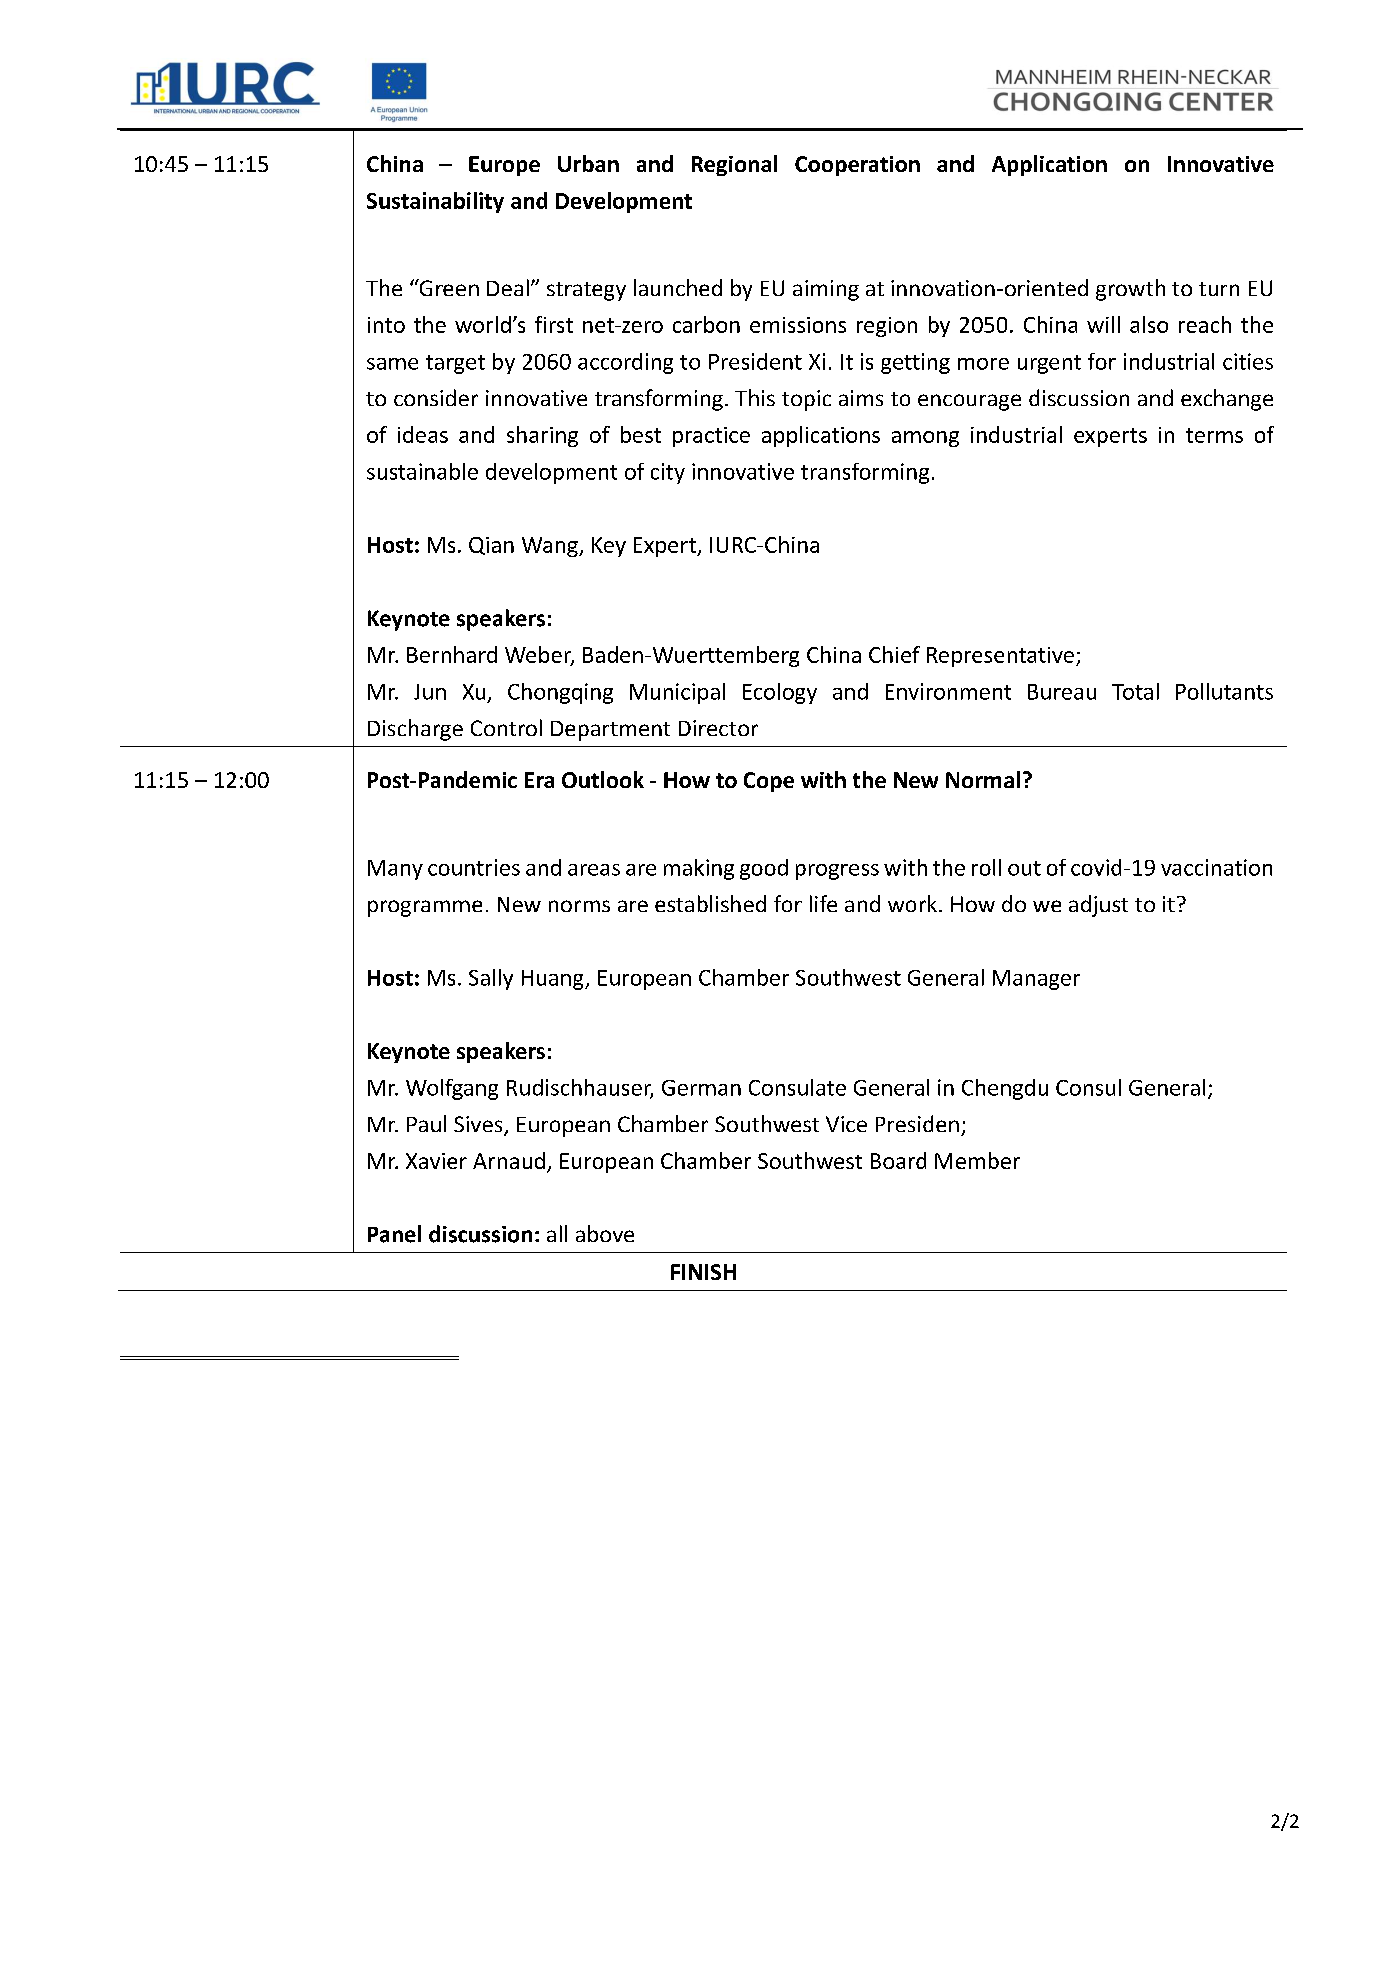 This image has width=1400, height=1979. I want to click on Sustainability, so click(435, 202).
